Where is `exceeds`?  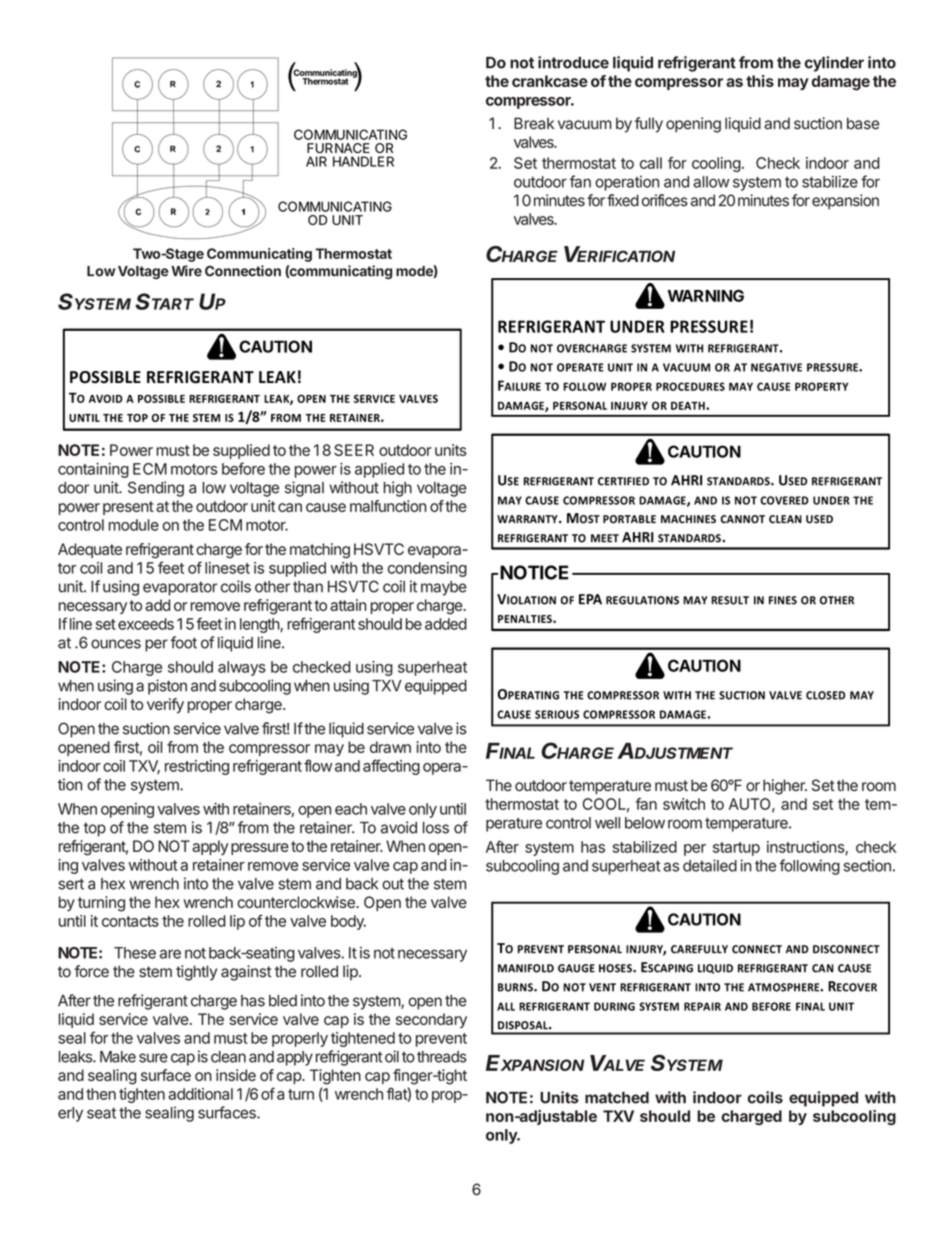
exceeds is located at coordinates (146, 624).
